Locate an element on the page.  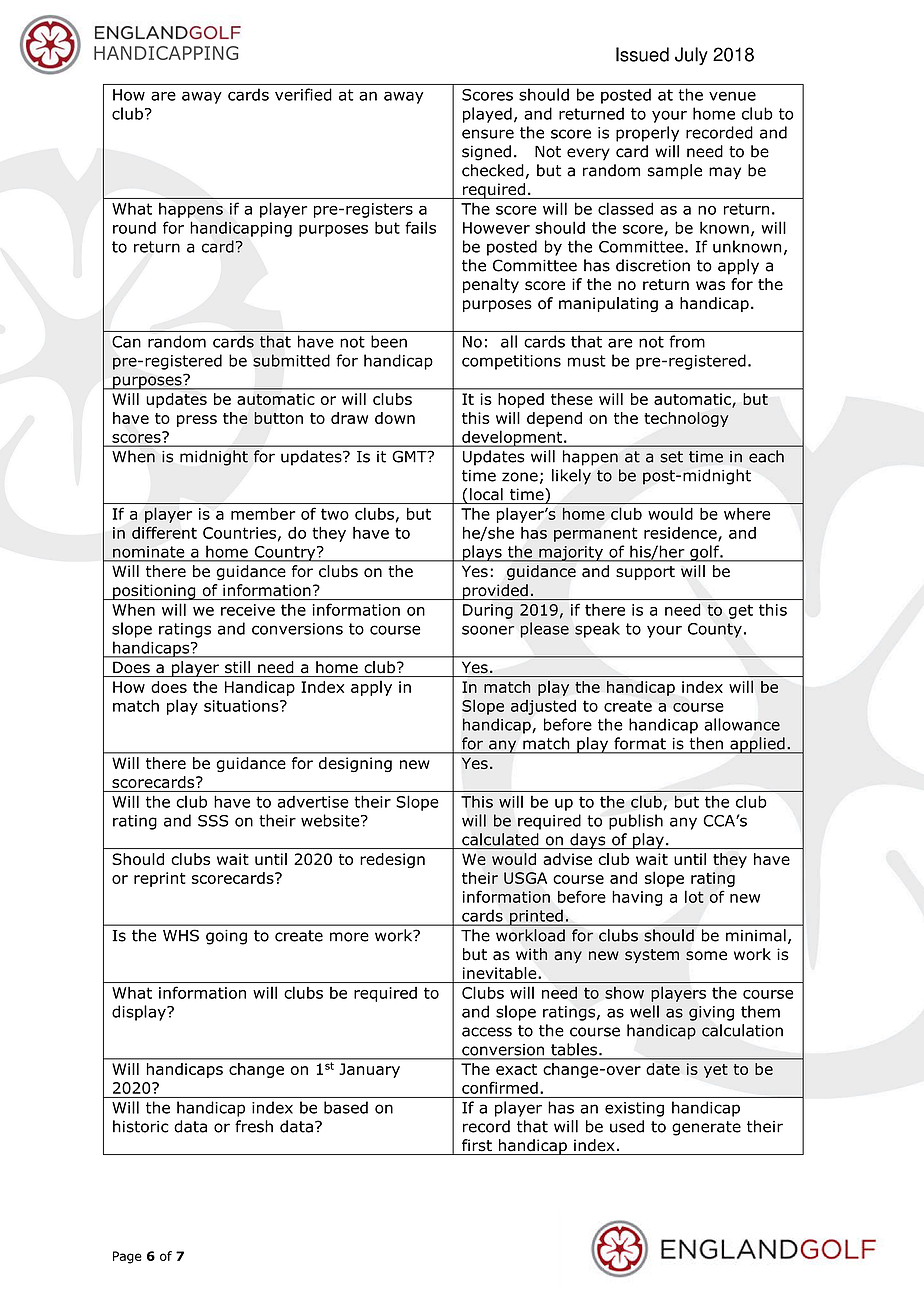
local is located at coordinates (486, 494).
